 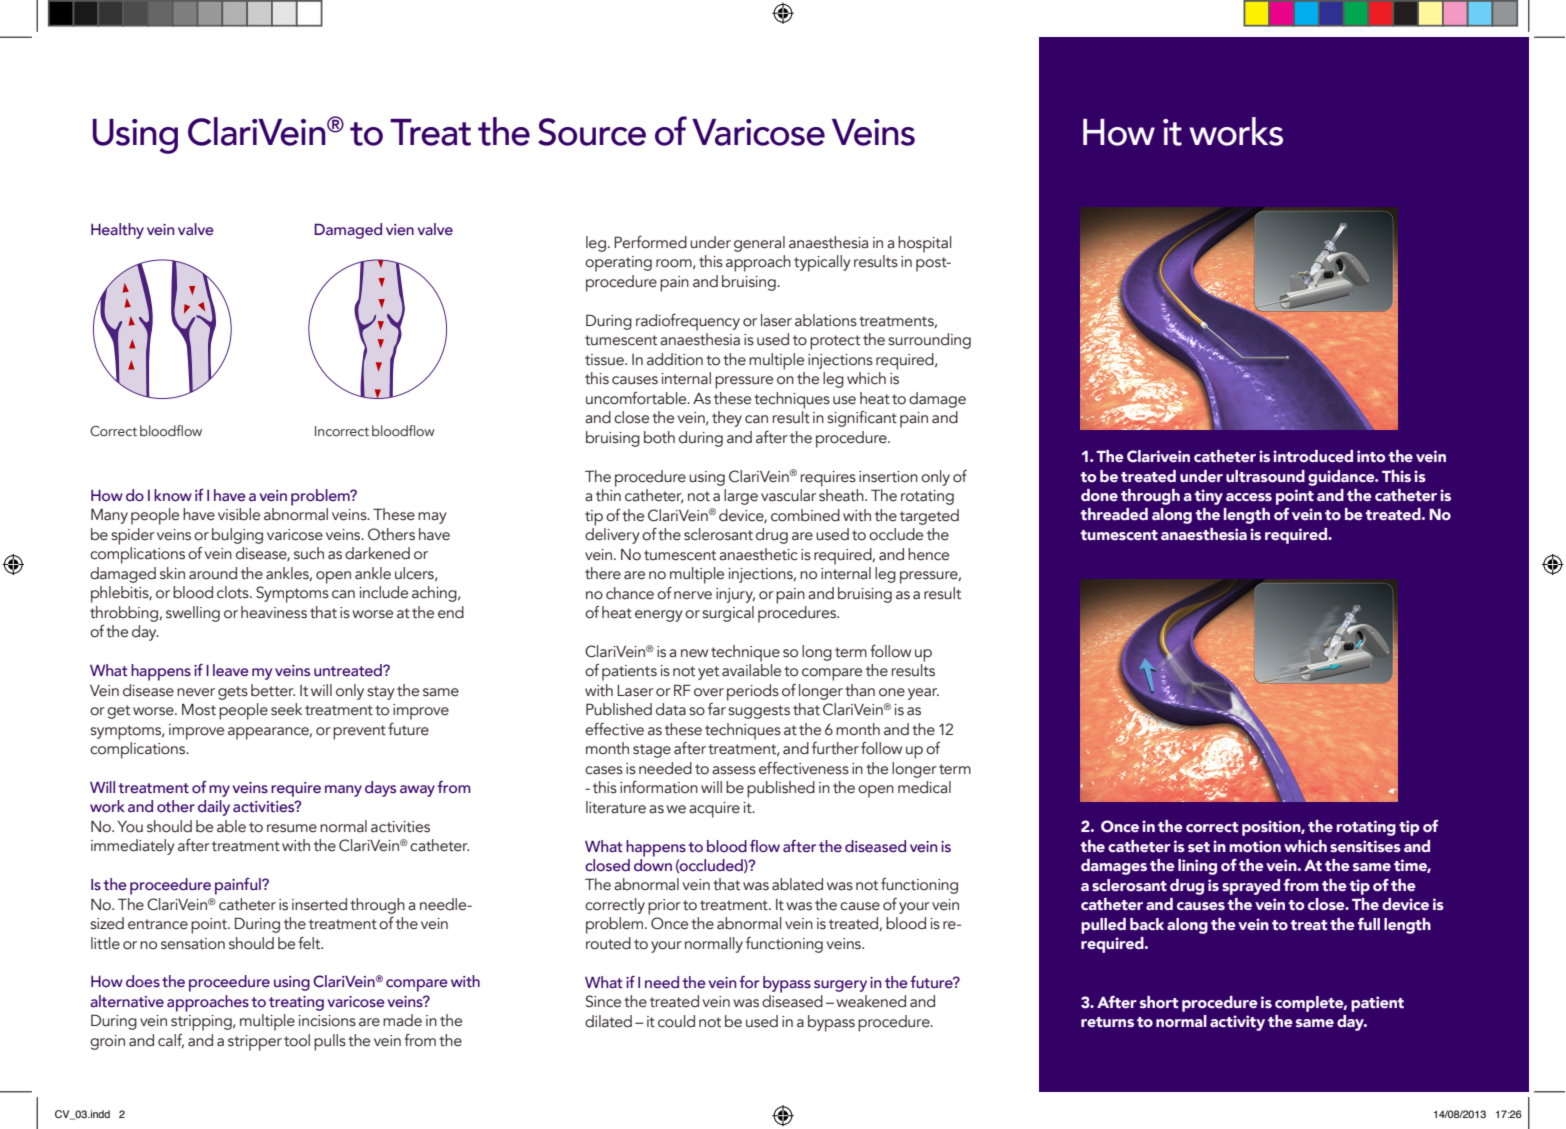 I want to click on Healthy, so click(x=117, y=231).
